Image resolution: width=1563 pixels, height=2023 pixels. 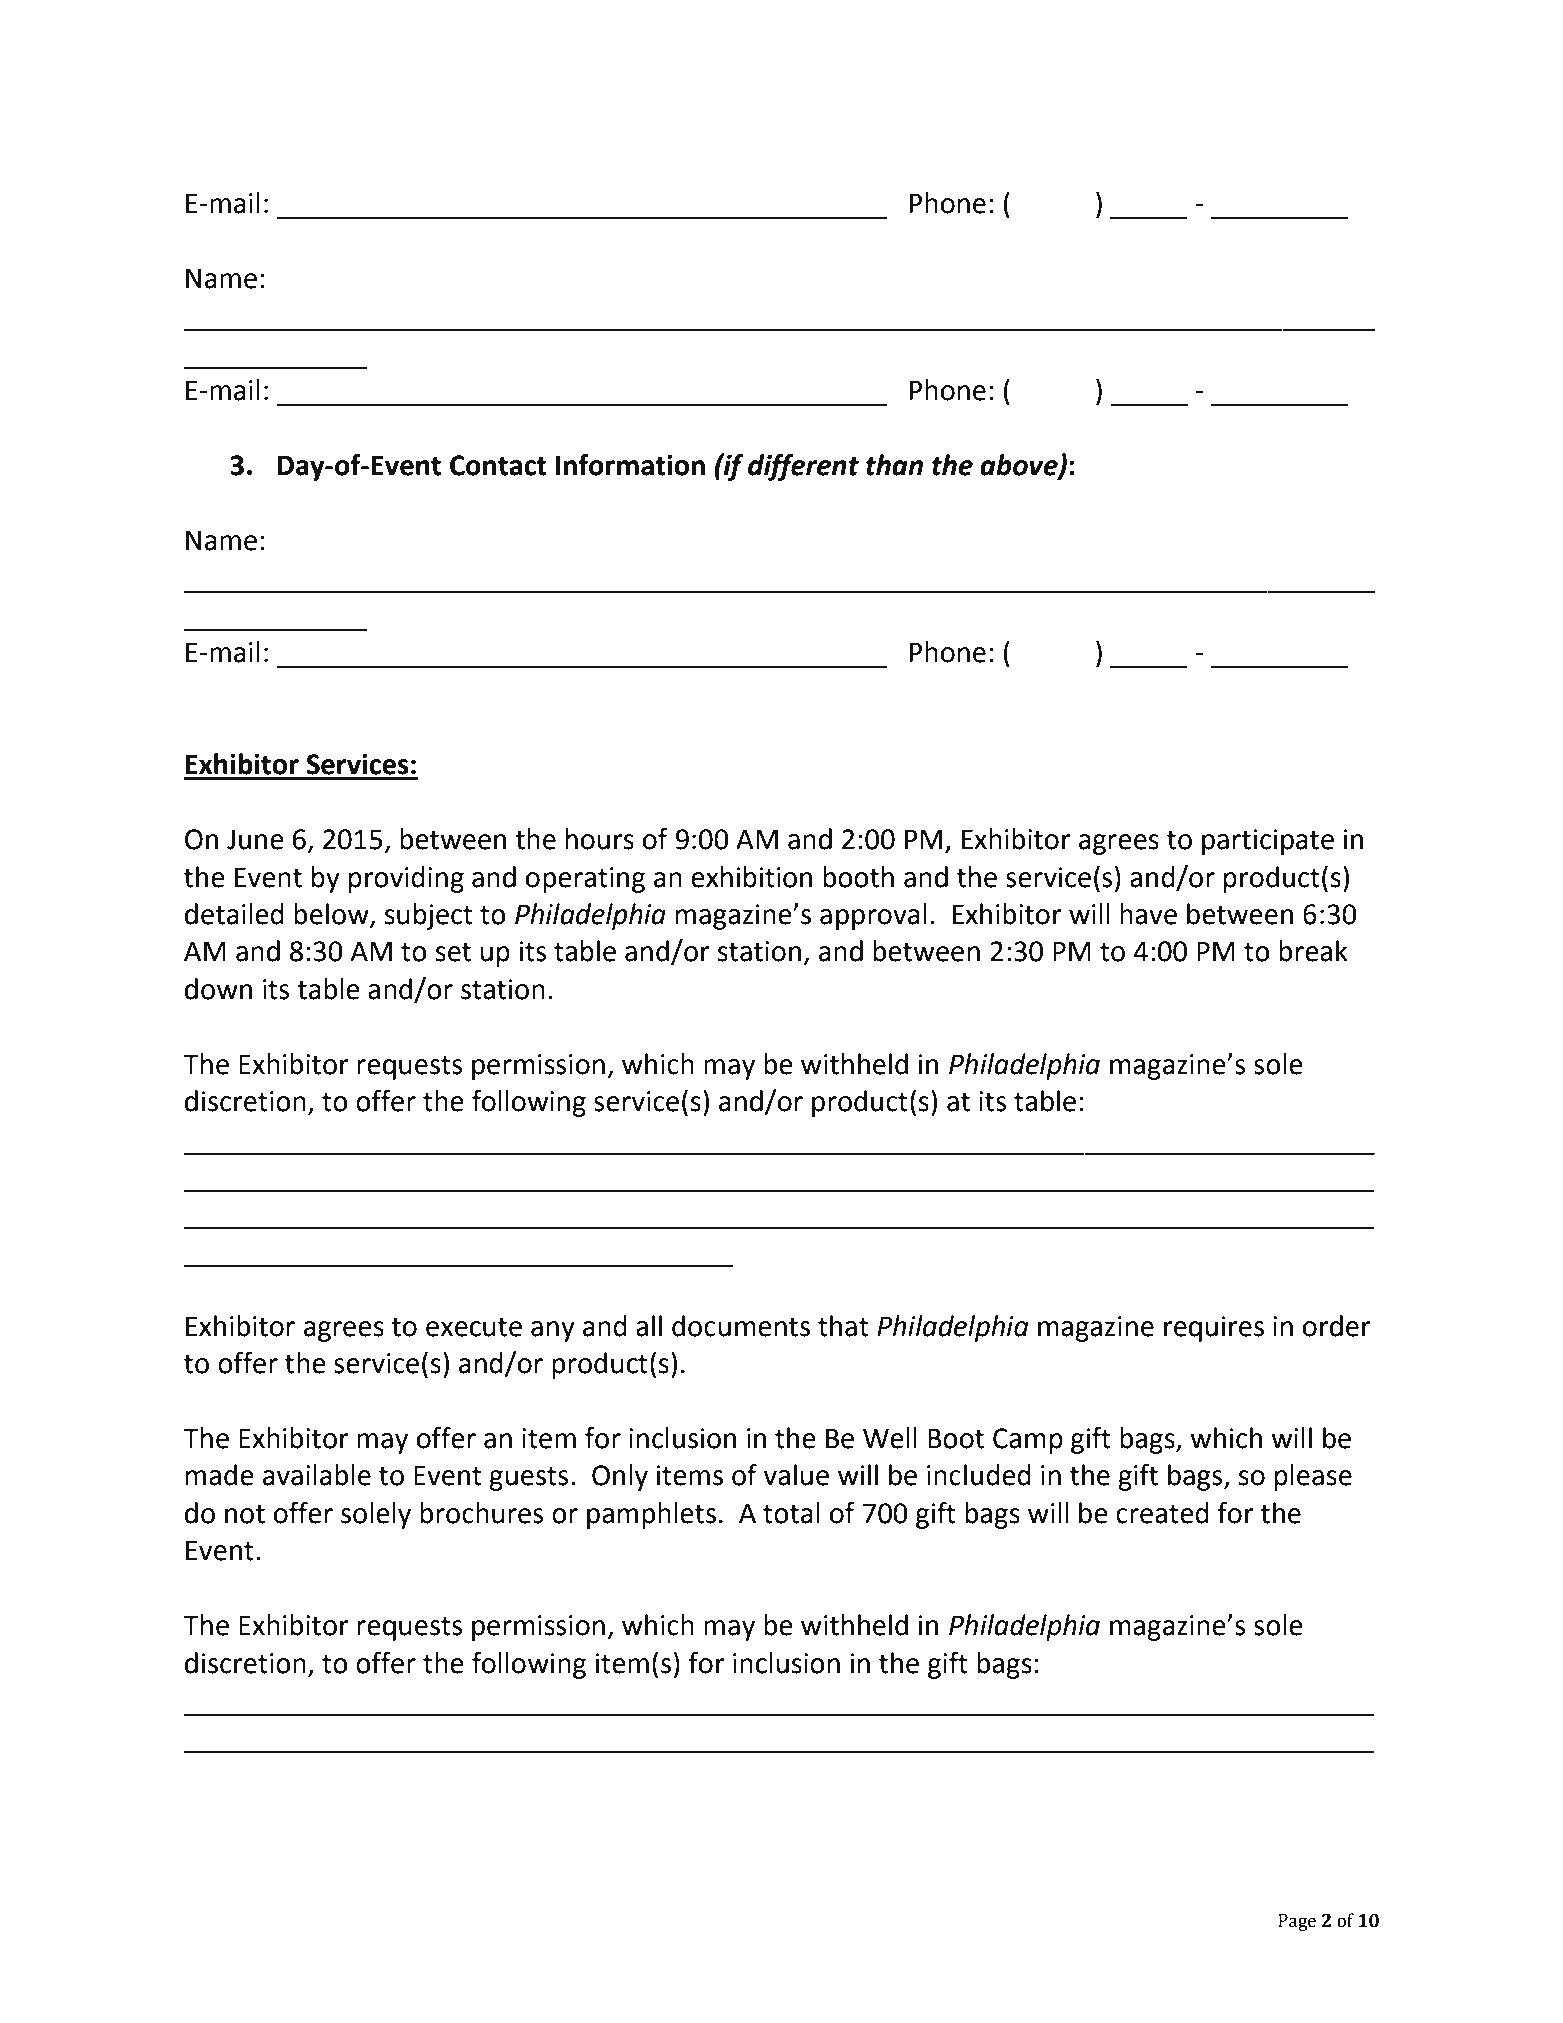 What do you see at coordinates (1162, 1513) in the image?
I see `created` at bounding box center [1162, 1513].
